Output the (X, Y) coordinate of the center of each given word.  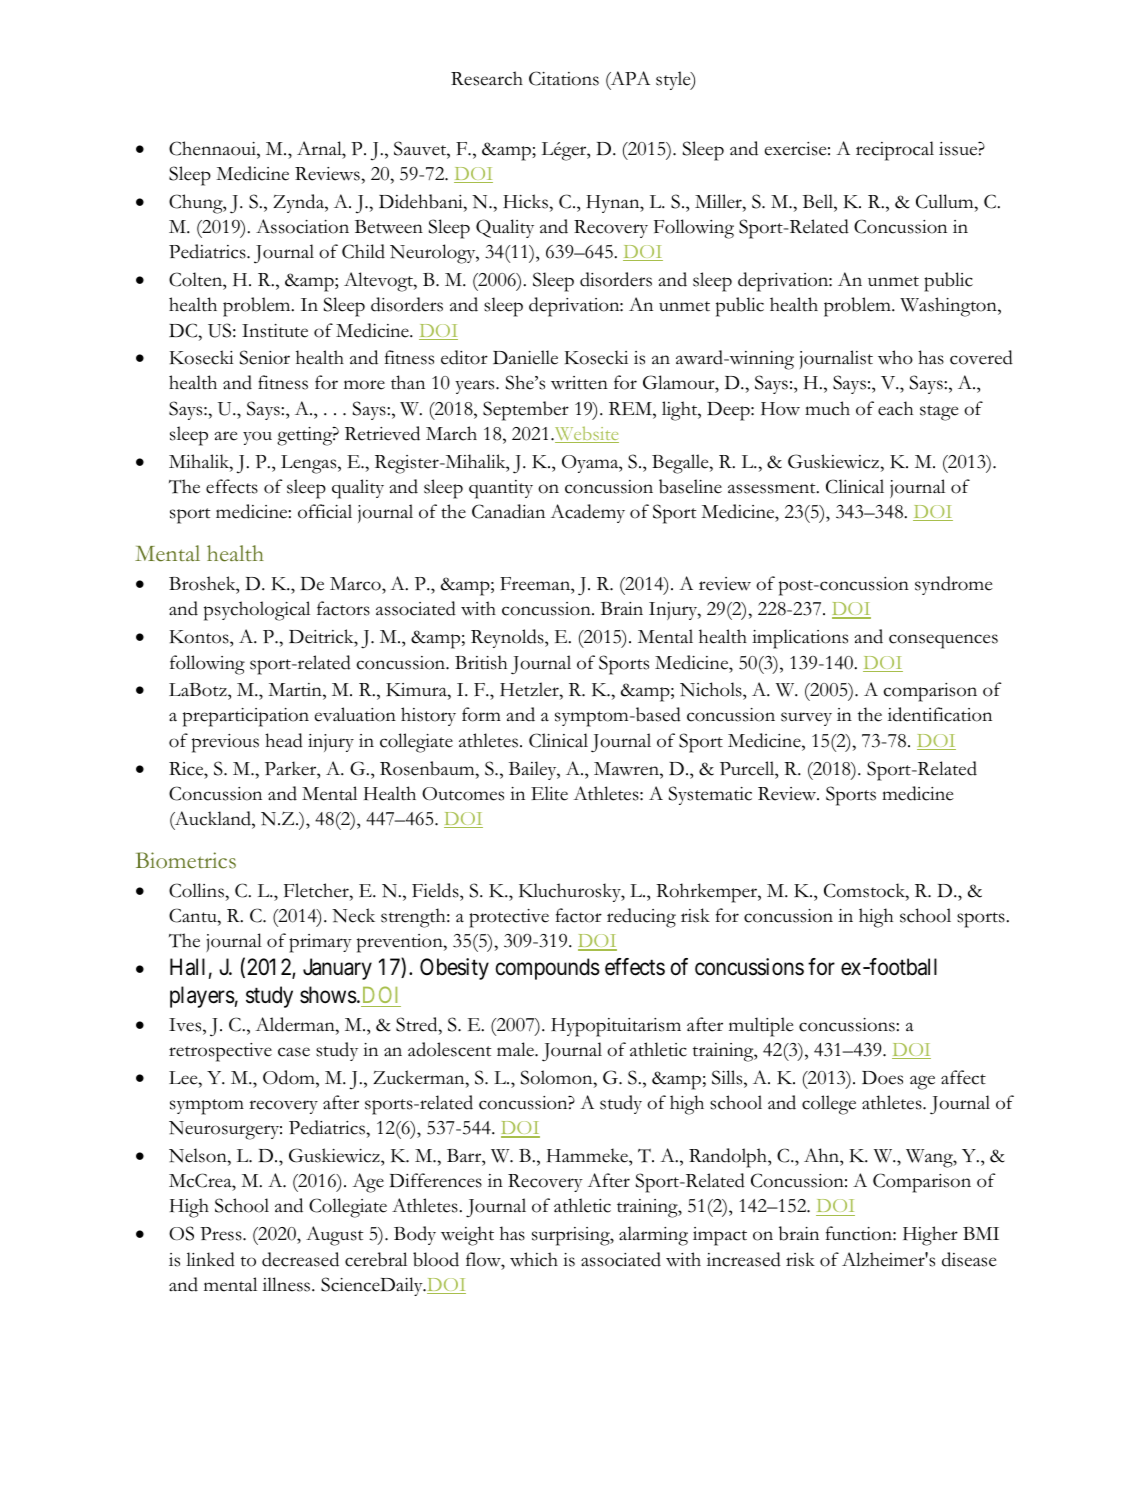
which (534, 1259)
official (325, 511)
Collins (197, 890)
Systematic (710, 795)
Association (302, 226)
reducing (641, 918)
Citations (564, 78)
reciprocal (895, 151)
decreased (300, 1259)
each (895, 408)
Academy (587, 513)
